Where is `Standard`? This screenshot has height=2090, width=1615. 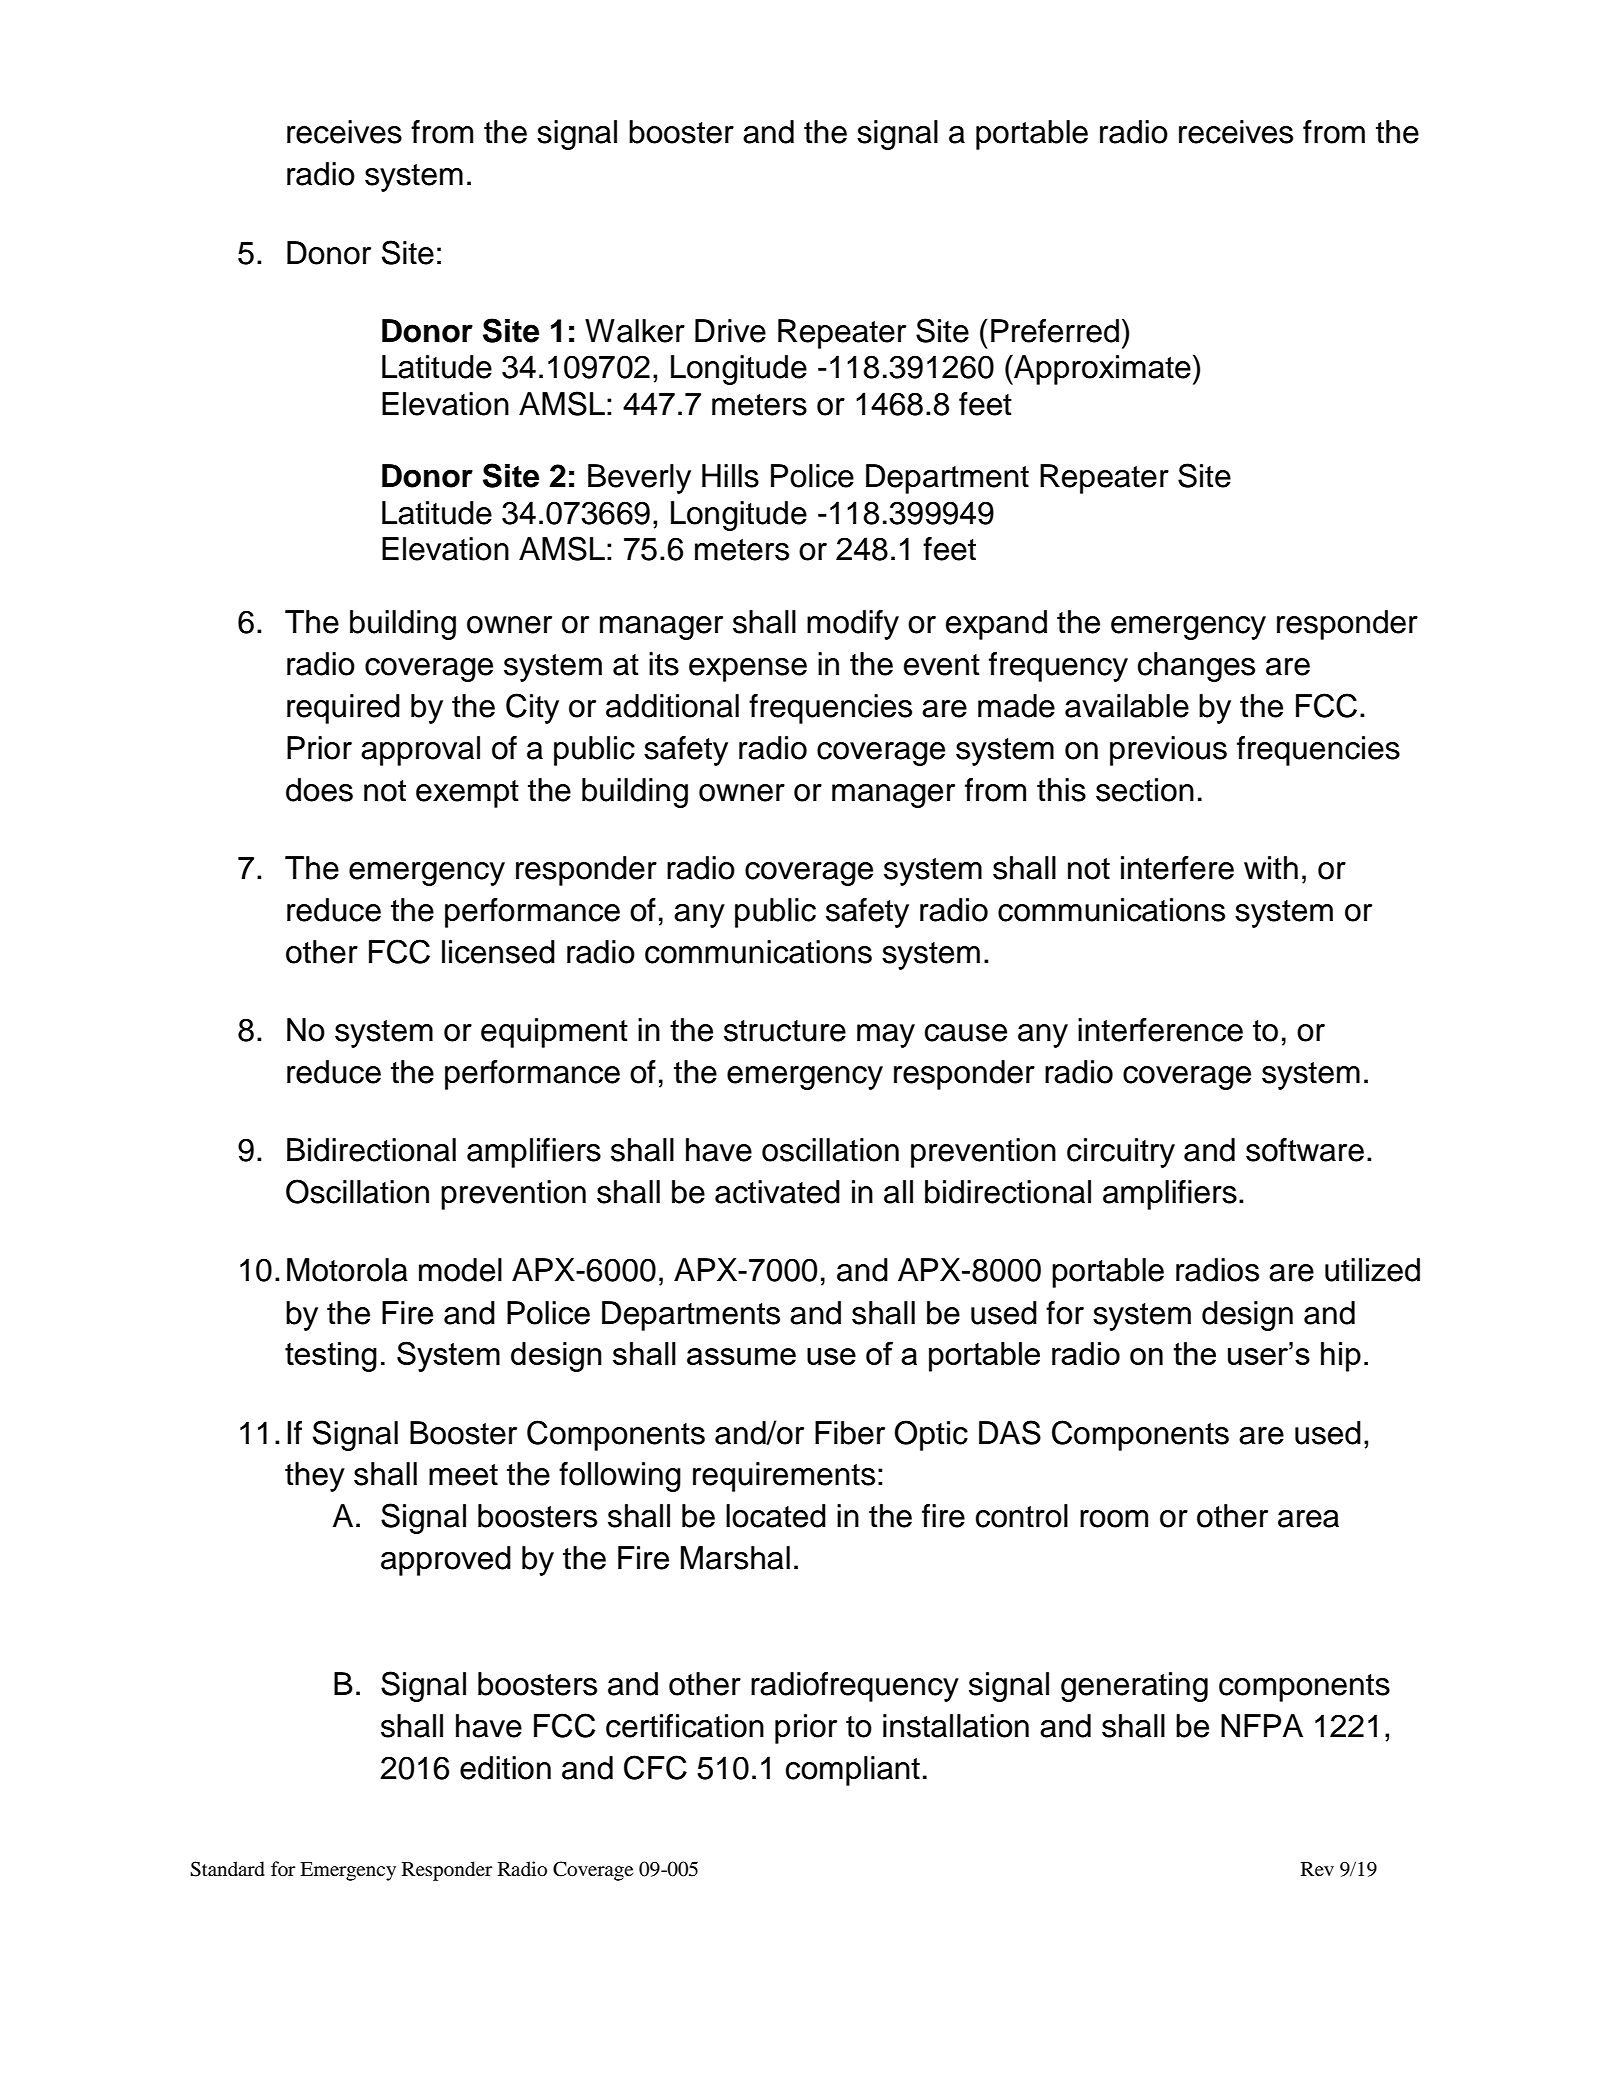
Standard is located at coordinates (227, 1869).
